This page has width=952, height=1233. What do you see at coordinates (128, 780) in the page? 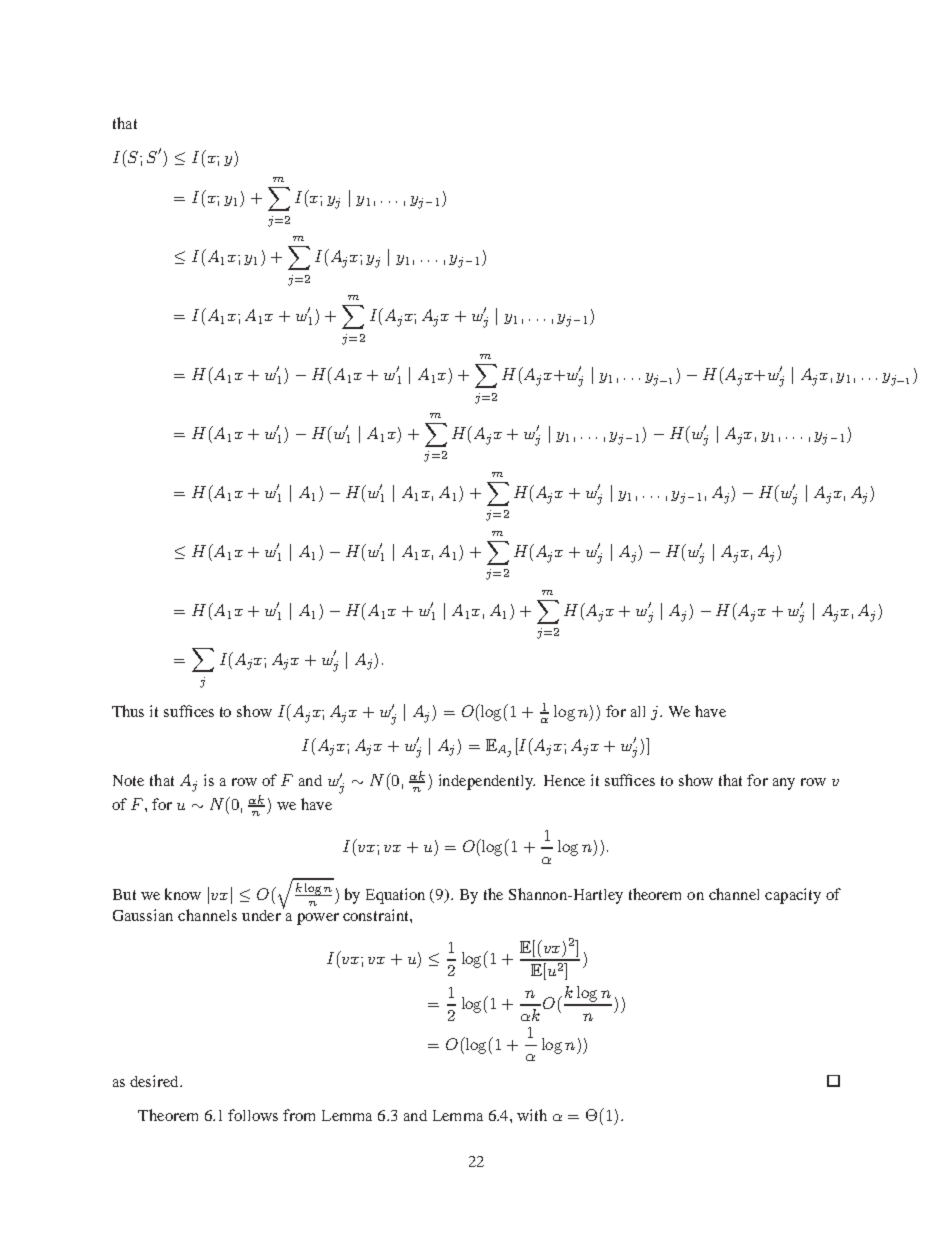
I see `Note` at bounding box center [128, 780].
